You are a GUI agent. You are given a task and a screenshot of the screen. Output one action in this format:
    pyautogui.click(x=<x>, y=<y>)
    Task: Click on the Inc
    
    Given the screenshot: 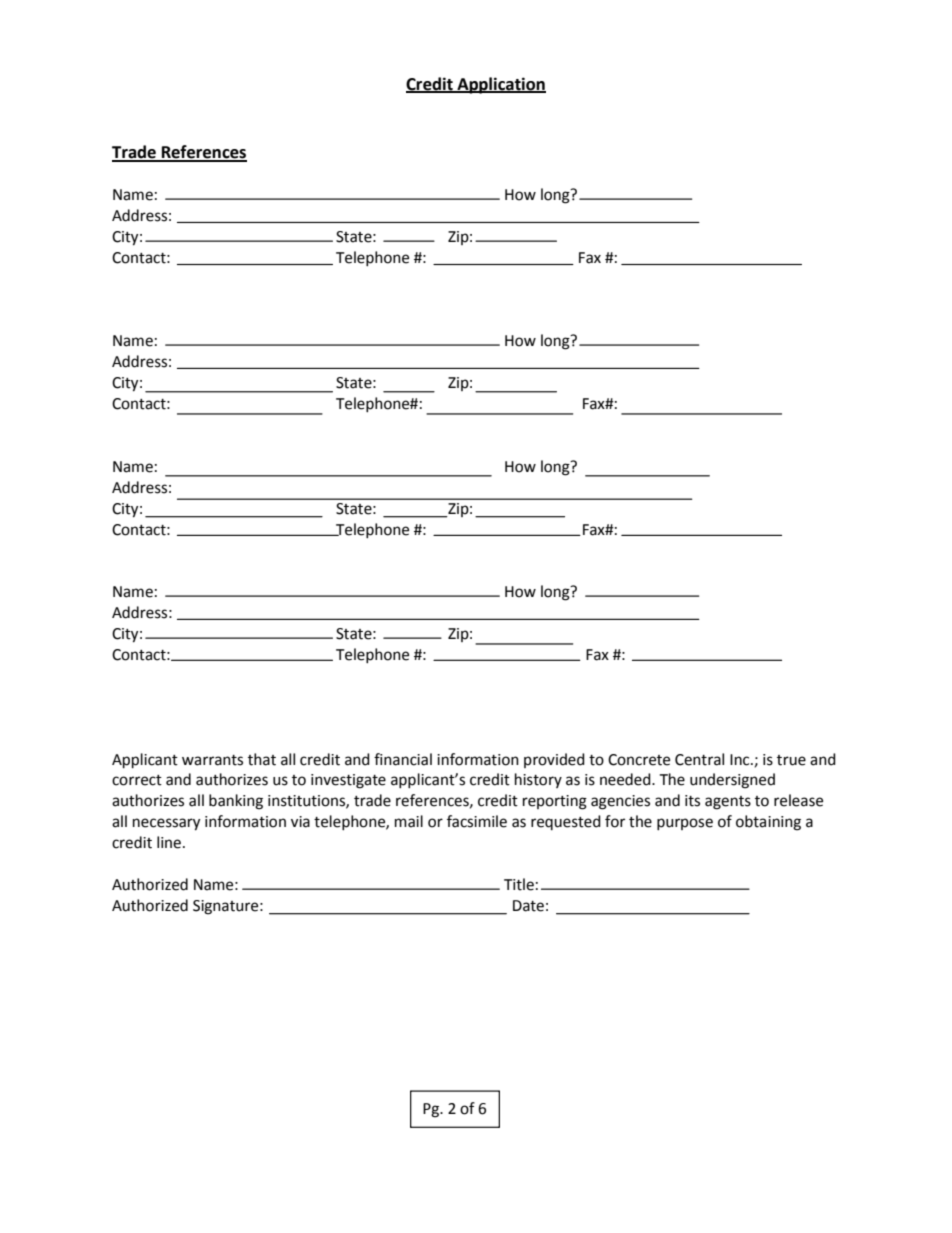 What is the action you would take?
    pyautogui.click(x=741, y=760)
